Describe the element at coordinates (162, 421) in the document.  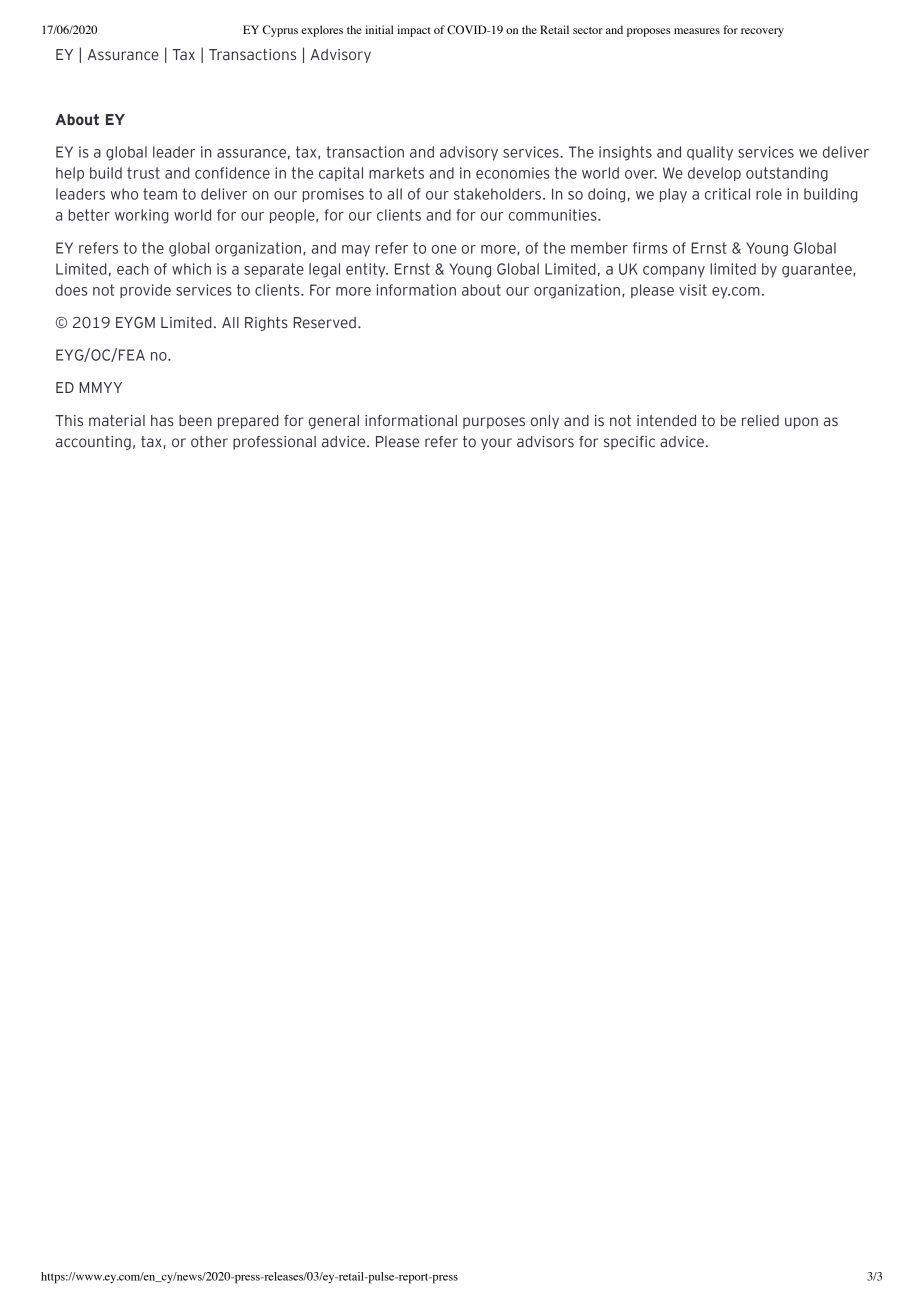
I see `has` at that location.
